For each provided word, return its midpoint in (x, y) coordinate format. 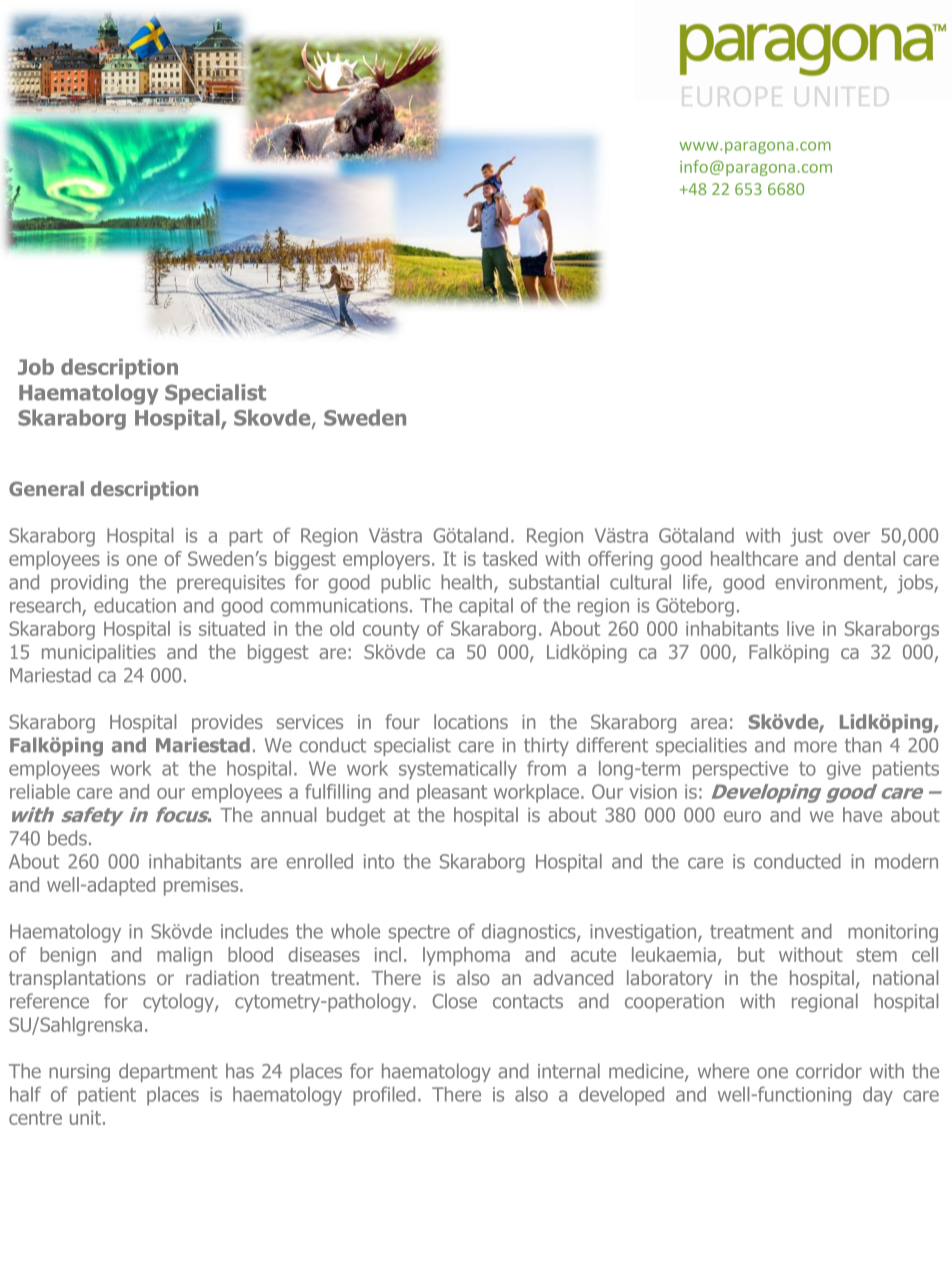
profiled (384, 1096)
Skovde (273, 418)
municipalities (99, 653)
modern (906, 861)
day (878, 1096)
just (807, 537)
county (391, 631)
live (800, 628)
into (379, 861)
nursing (79, 1073)
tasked (510, 558)
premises (202, 886)
